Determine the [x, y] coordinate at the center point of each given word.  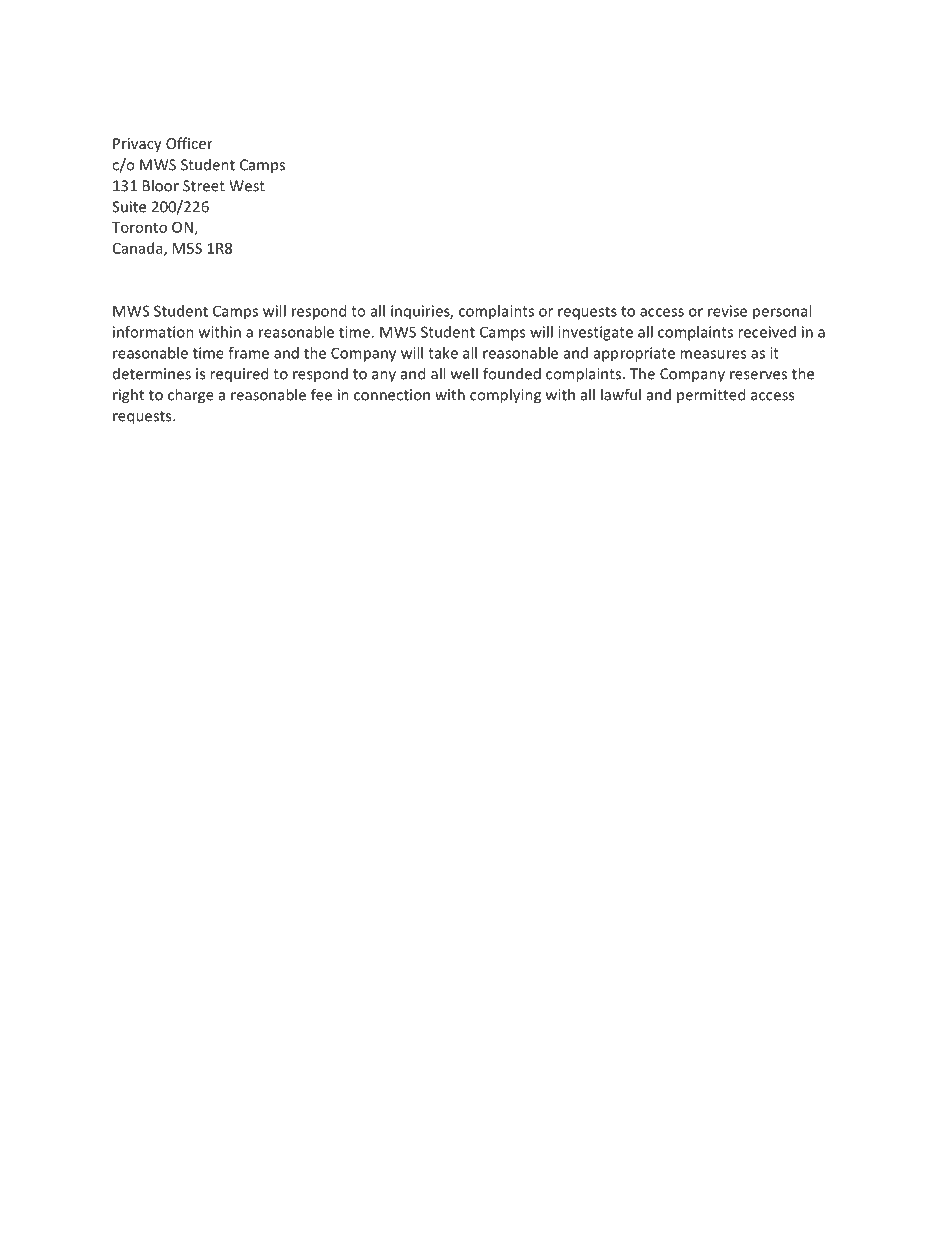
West [247, 186]
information [153, 332]
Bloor [161, 185]
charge [191, 396]
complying [505, 396]
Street [204, 186]
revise [727, 311]
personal [782, 312]
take [443, 353]
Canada [139, 249]
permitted [711, 395]
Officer [189, 143]
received [767, 332]
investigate [595, 333]
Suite [129, 207]
